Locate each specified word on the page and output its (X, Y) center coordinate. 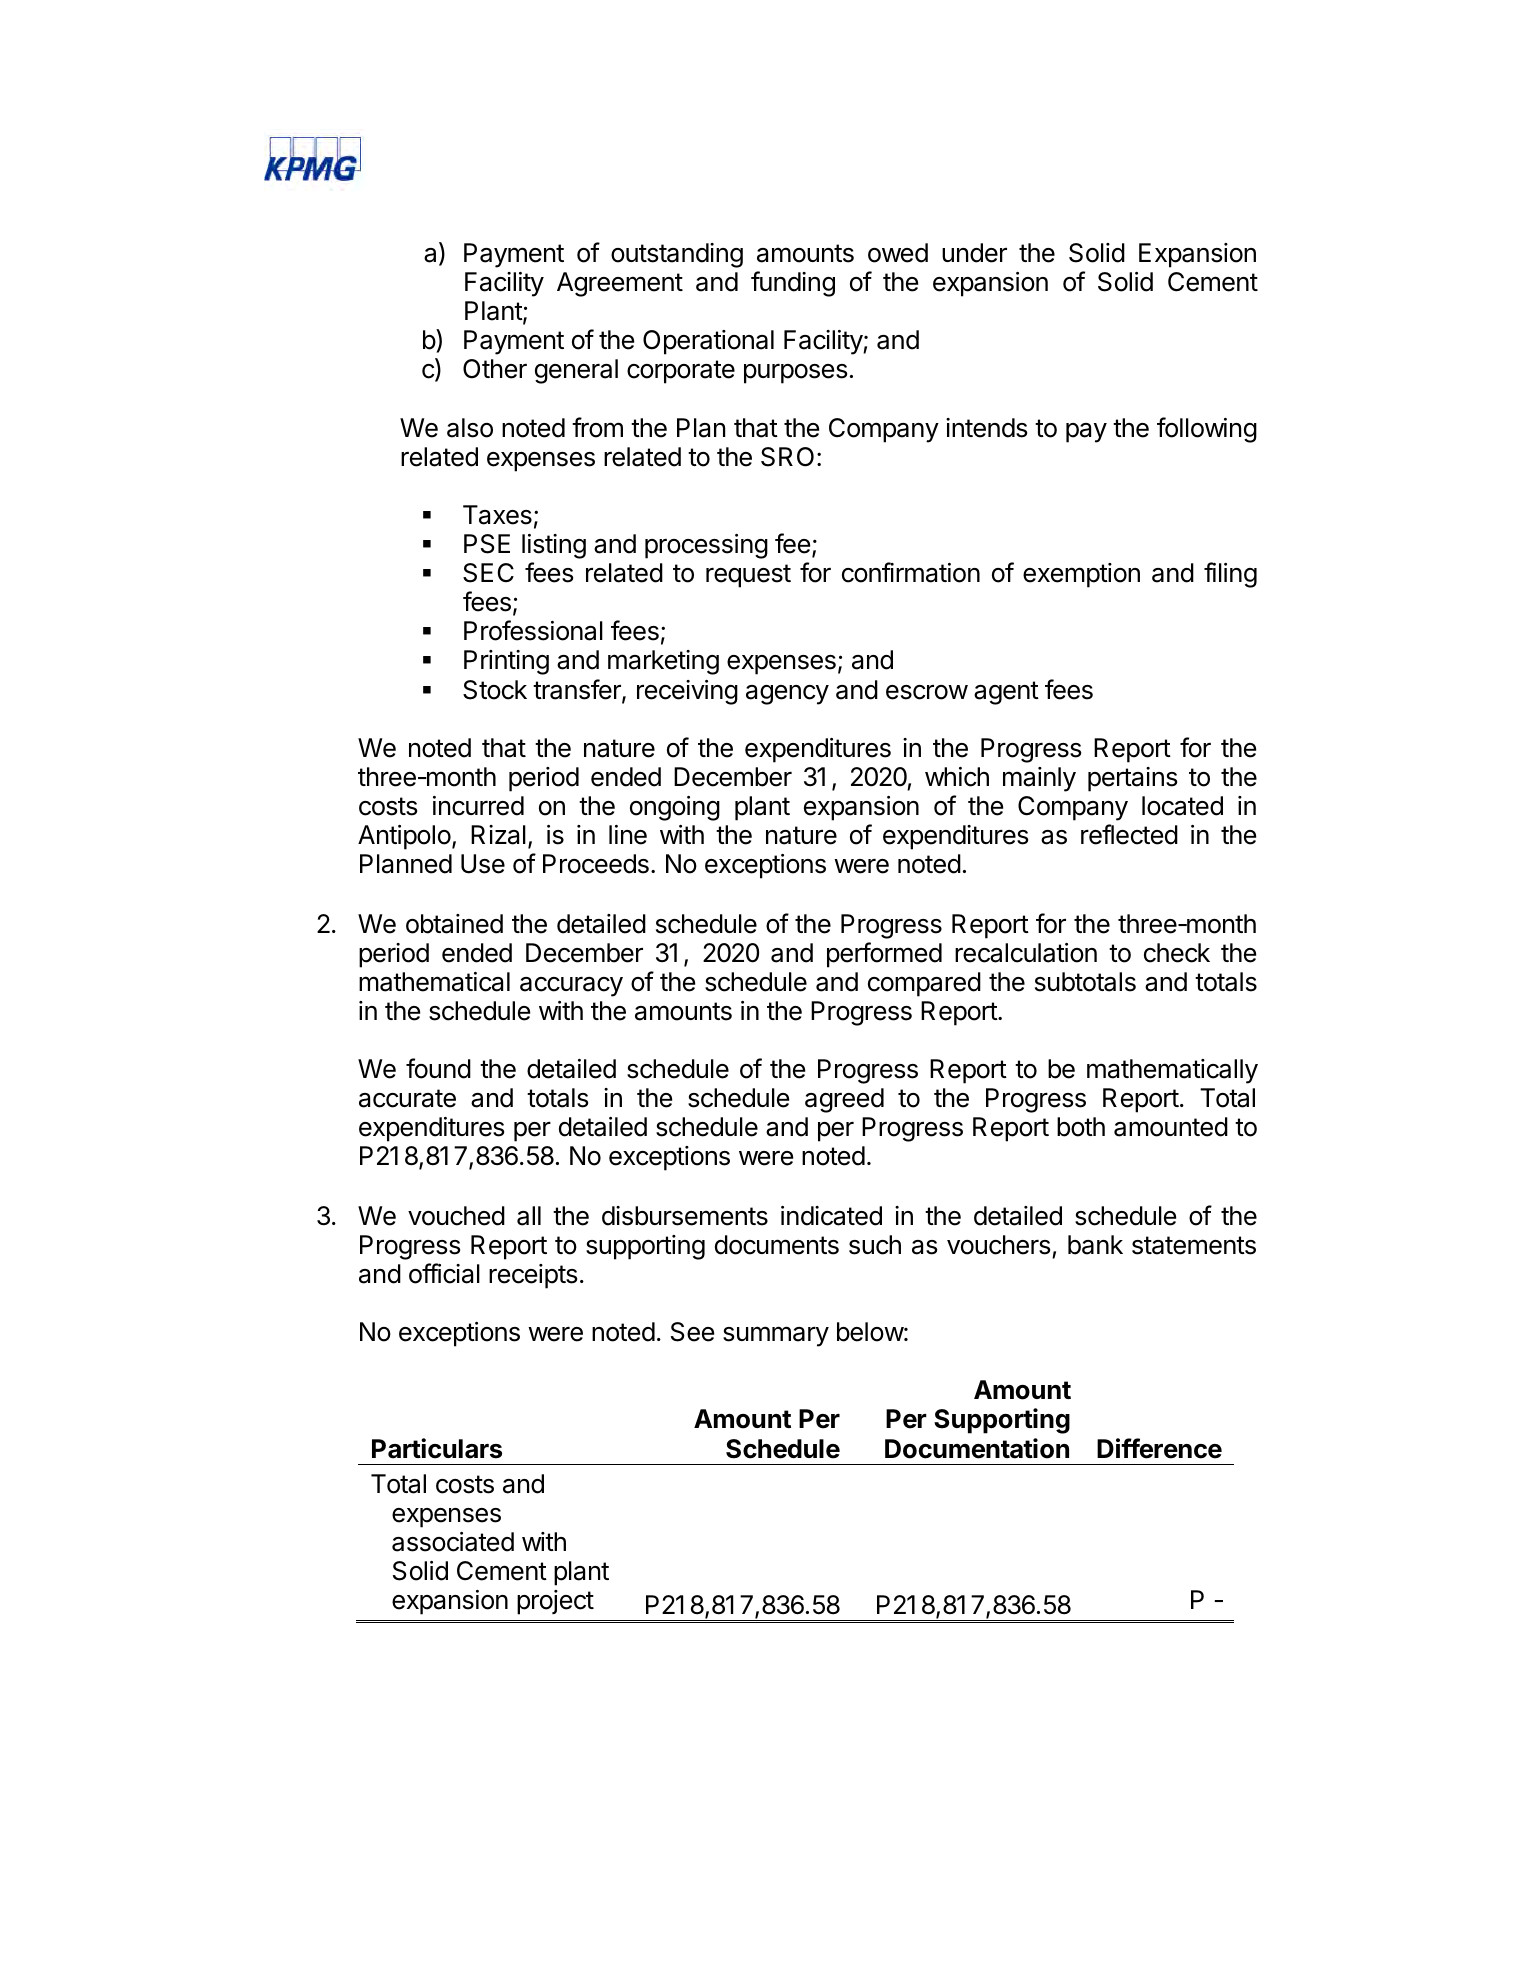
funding (793, 284)
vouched (456, 1216)
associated (453, 1542)
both (1081, 1127)
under (974, 253)
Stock (495, 690)
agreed (844, 1100)
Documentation (977, 1448)
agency (787, 695)
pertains (1132, 779)
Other (495, 369)
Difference (1159, 1448)
